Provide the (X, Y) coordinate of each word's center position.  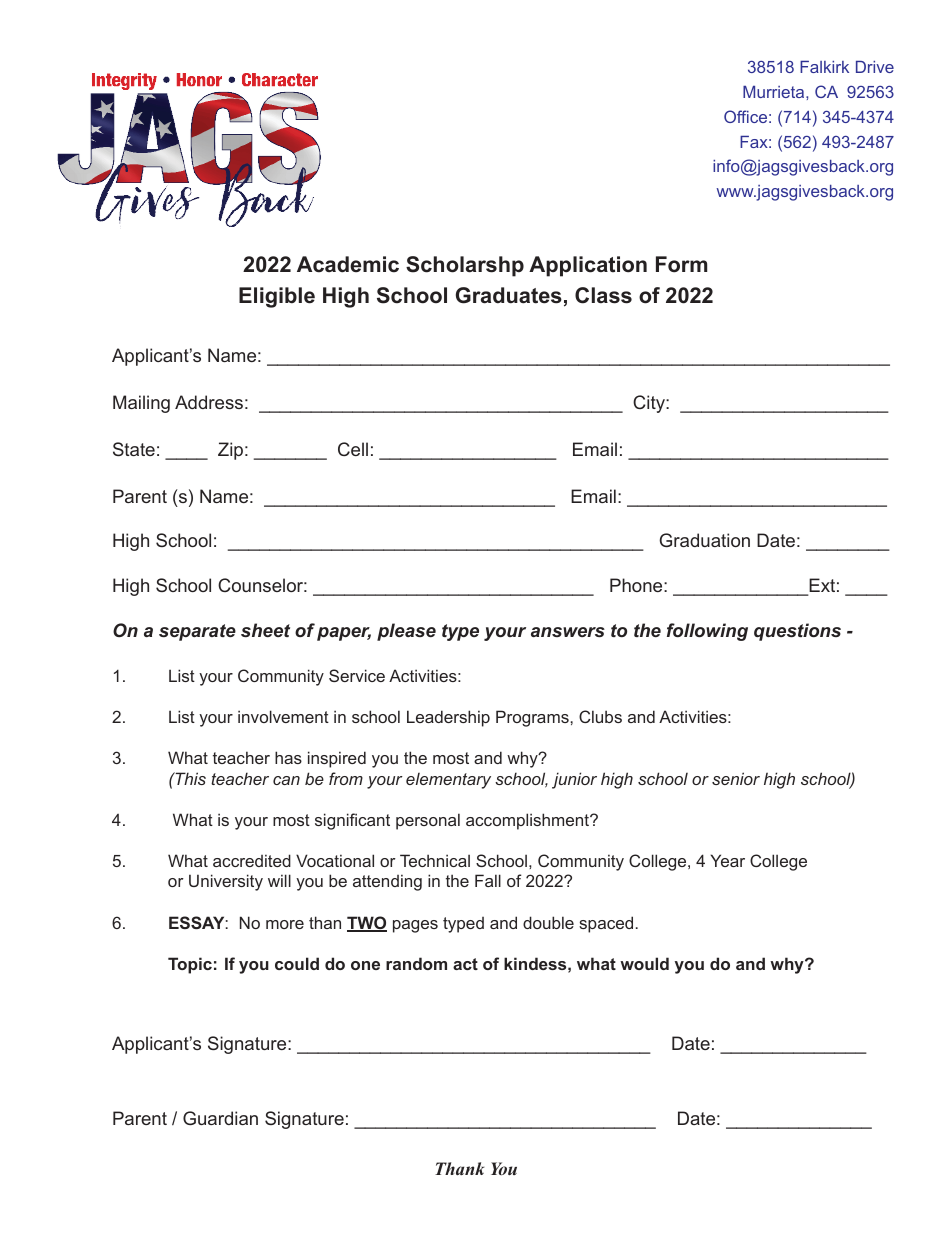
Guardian (220, 1118)
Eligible (277, 297)
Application (588, 266)
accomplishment (529, 821)
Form (681, 264)
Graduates (509, 295)
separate (197, 632)
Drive (875, 67)
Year (728, 860)
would (644, 963)
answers (568, 632)
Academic (348, 264)
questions (797, 632)
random (416, 963)
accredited (252, 860)
